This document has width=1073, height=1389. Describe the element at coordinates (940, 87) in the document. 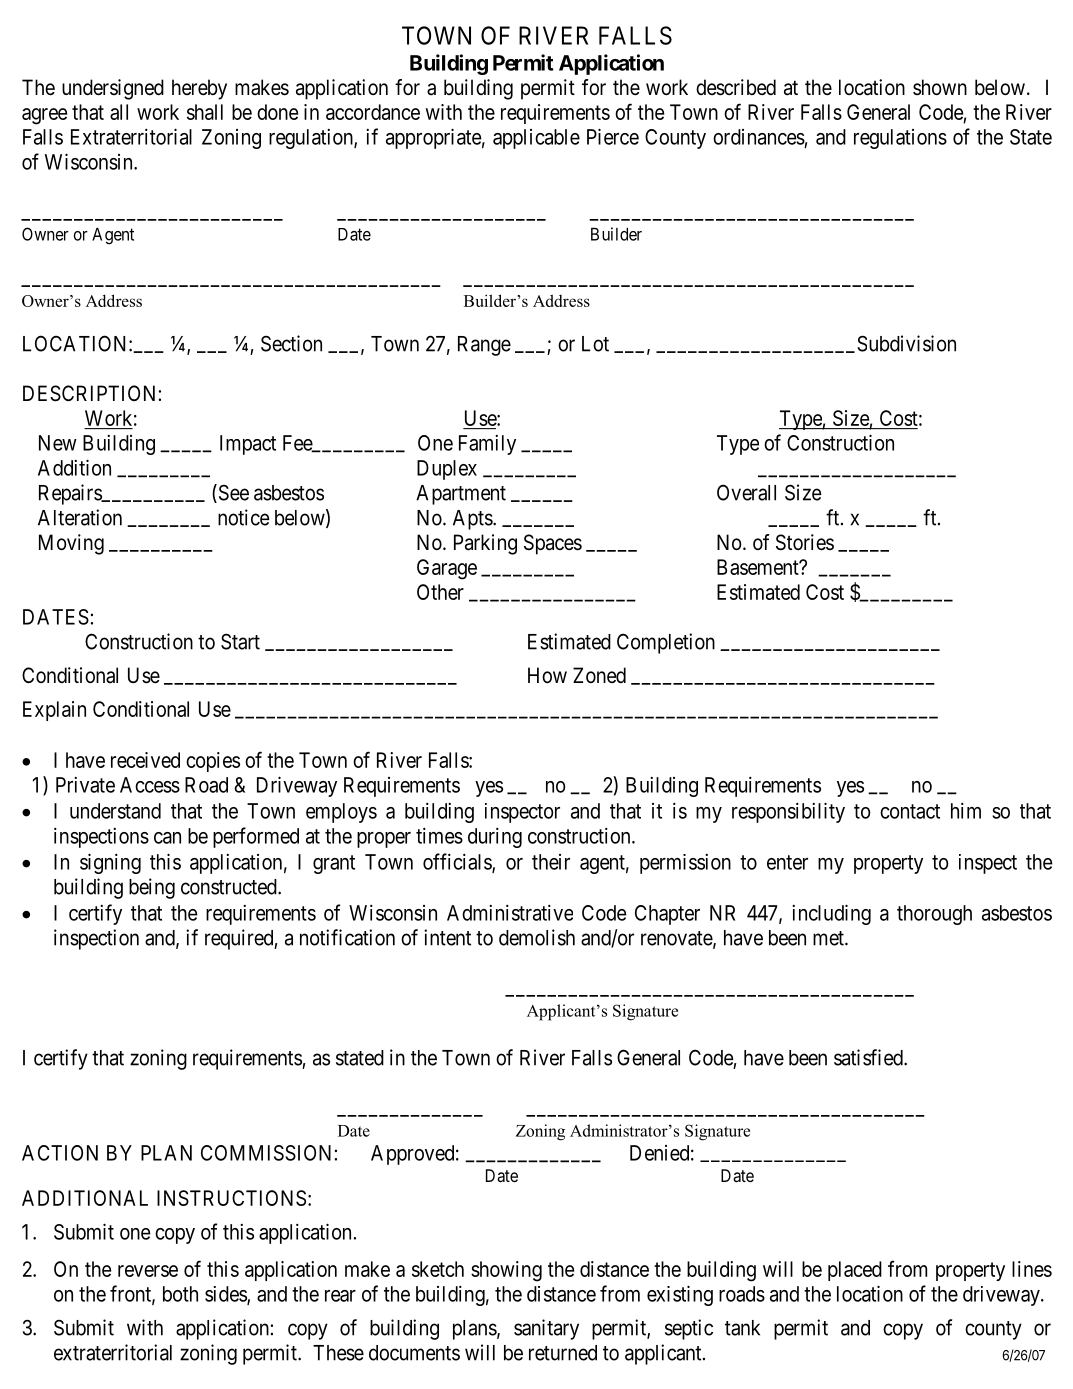

I see `shown` at that location.
